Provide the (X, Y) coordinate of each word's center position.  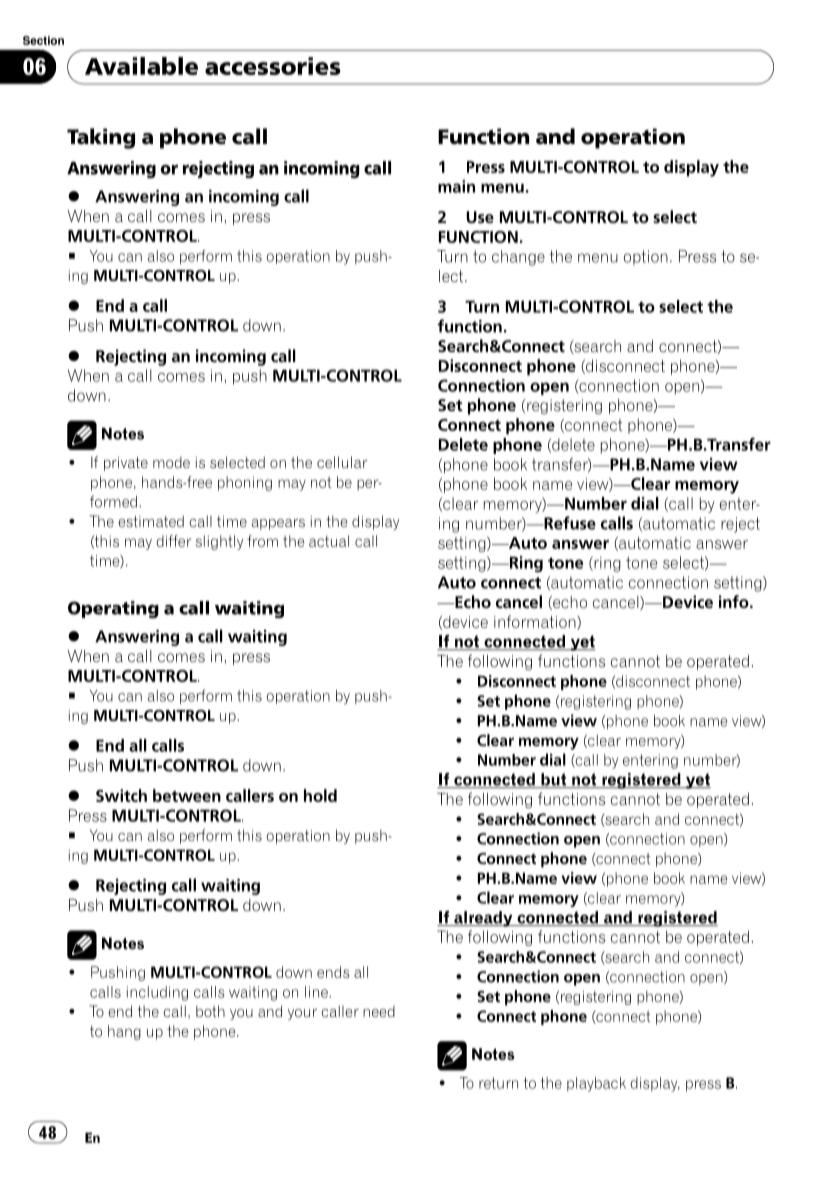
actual (329, 541)
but (554, 780)
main (456, 186)
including (157, 993)
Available (141, 66)
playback (596, 1084)
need (379, 1011)
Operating (113, 609)
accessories (273, 66)
